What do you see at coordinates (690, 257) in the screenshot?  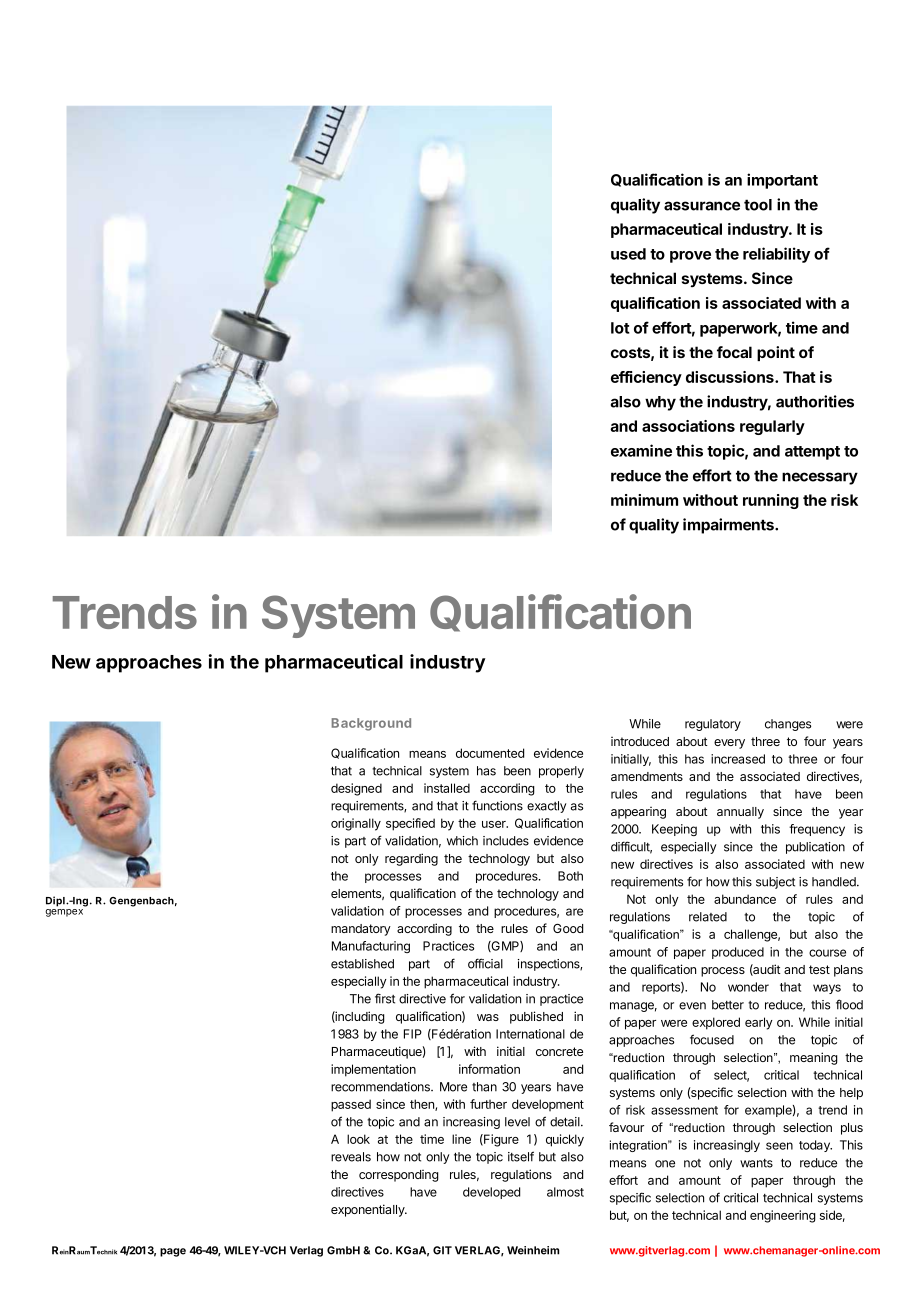 I see `prove` at bounding box center [690, 257].
